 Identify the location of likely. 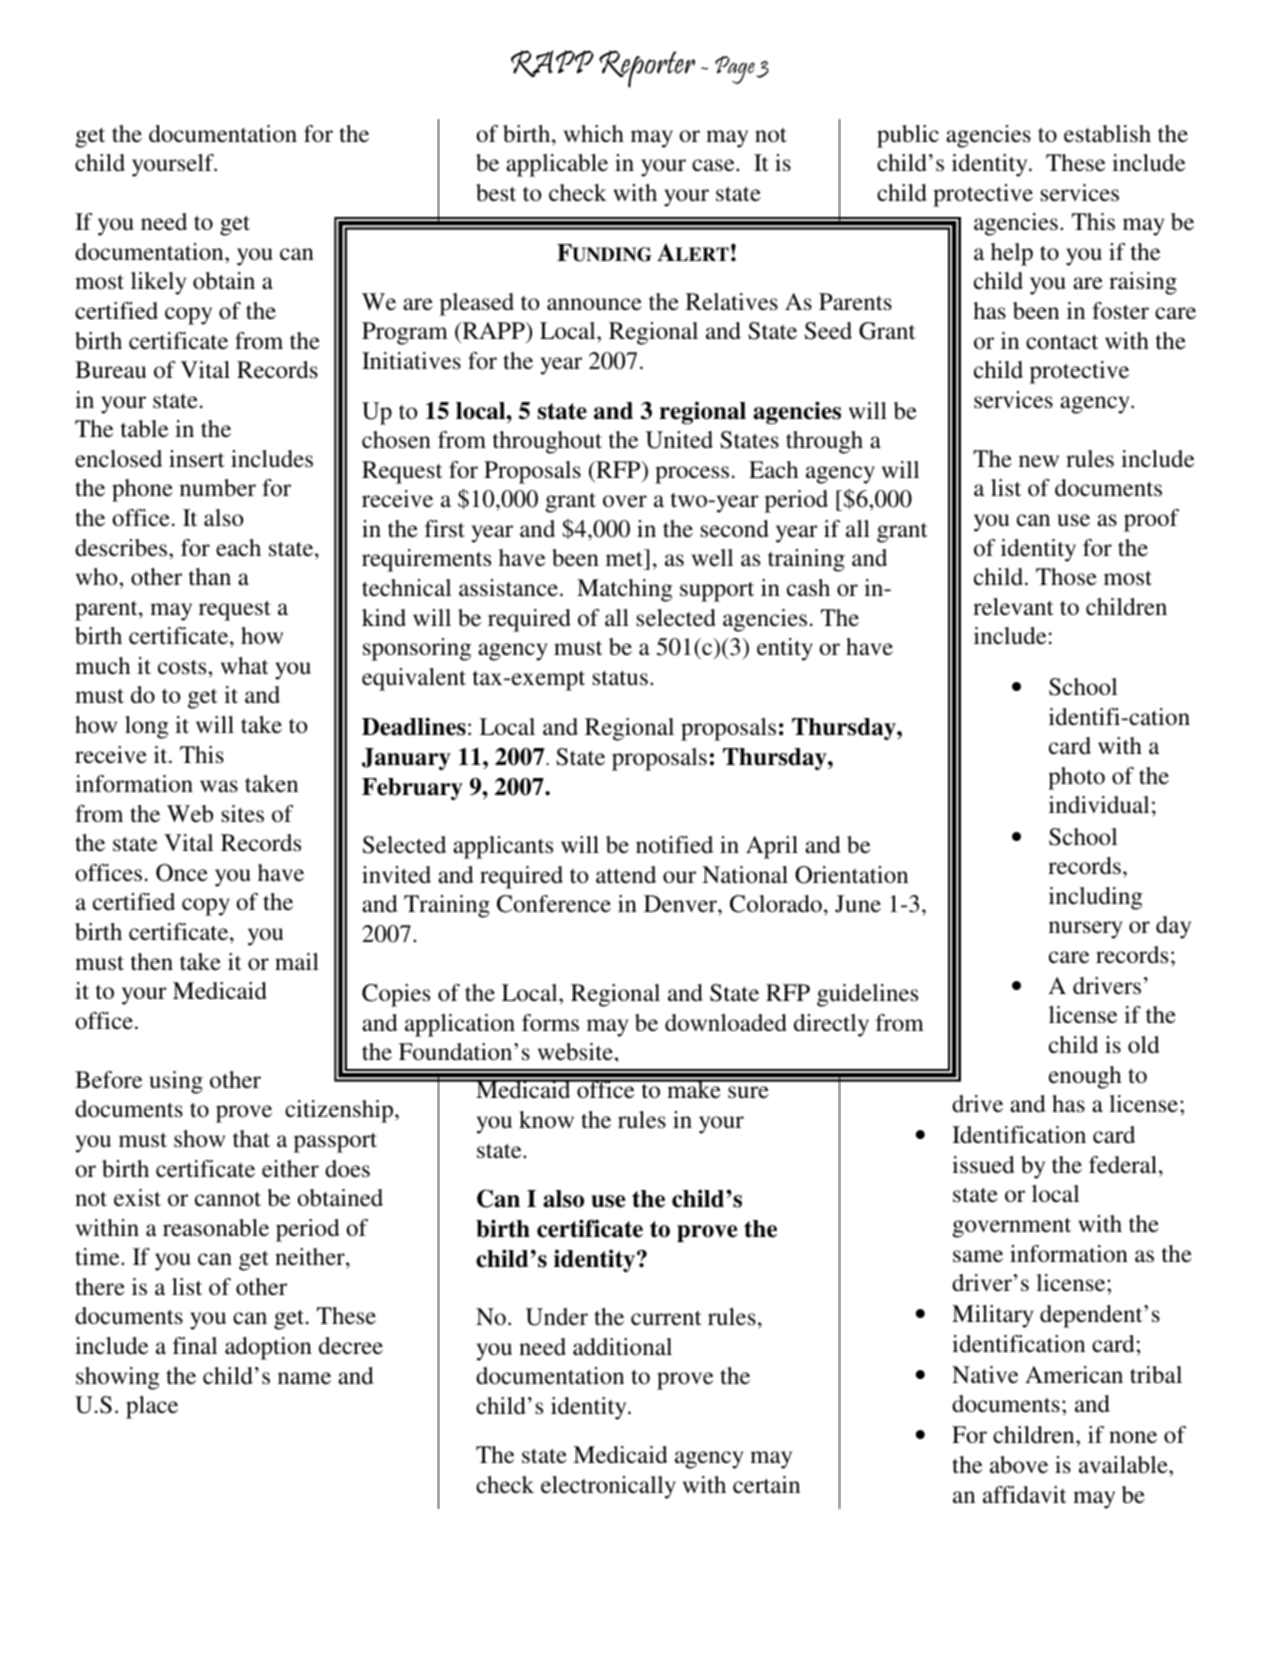
(158, 283).
